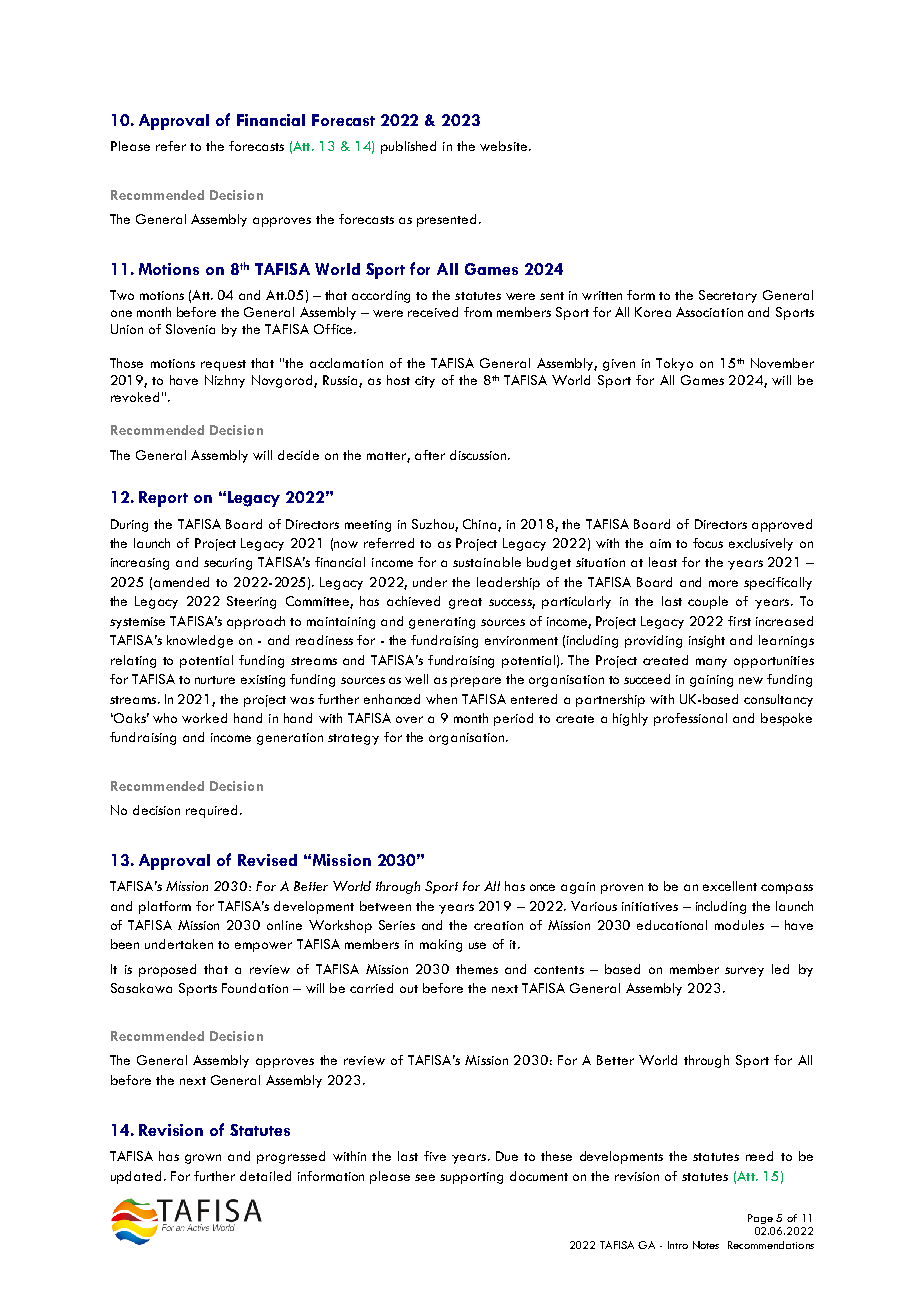  Describe the element at coordinates (267, 860) in the screenshot. I see `Revised` at that location.
